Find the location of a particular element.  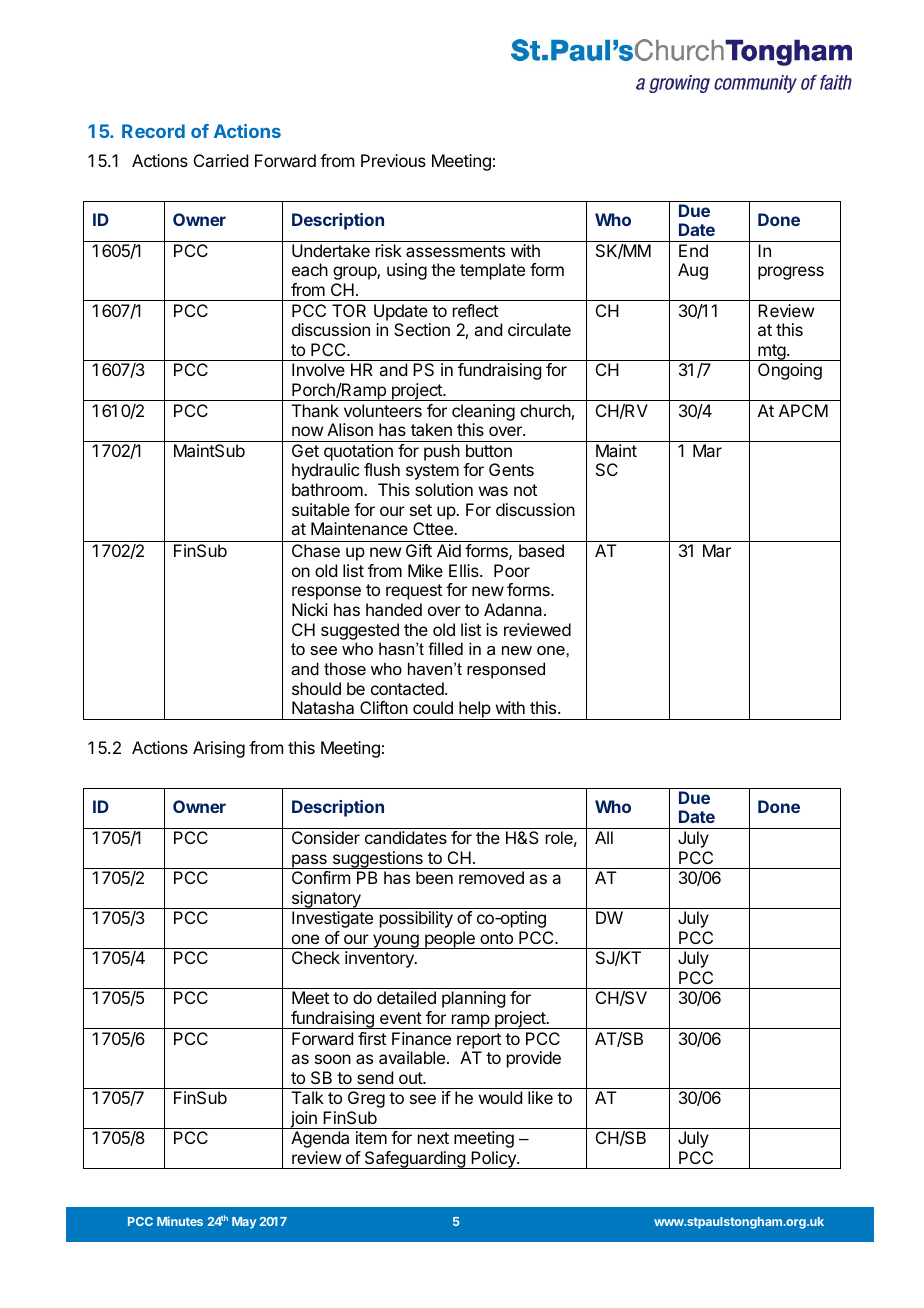

Previous is located at coordinates (393, 160).
